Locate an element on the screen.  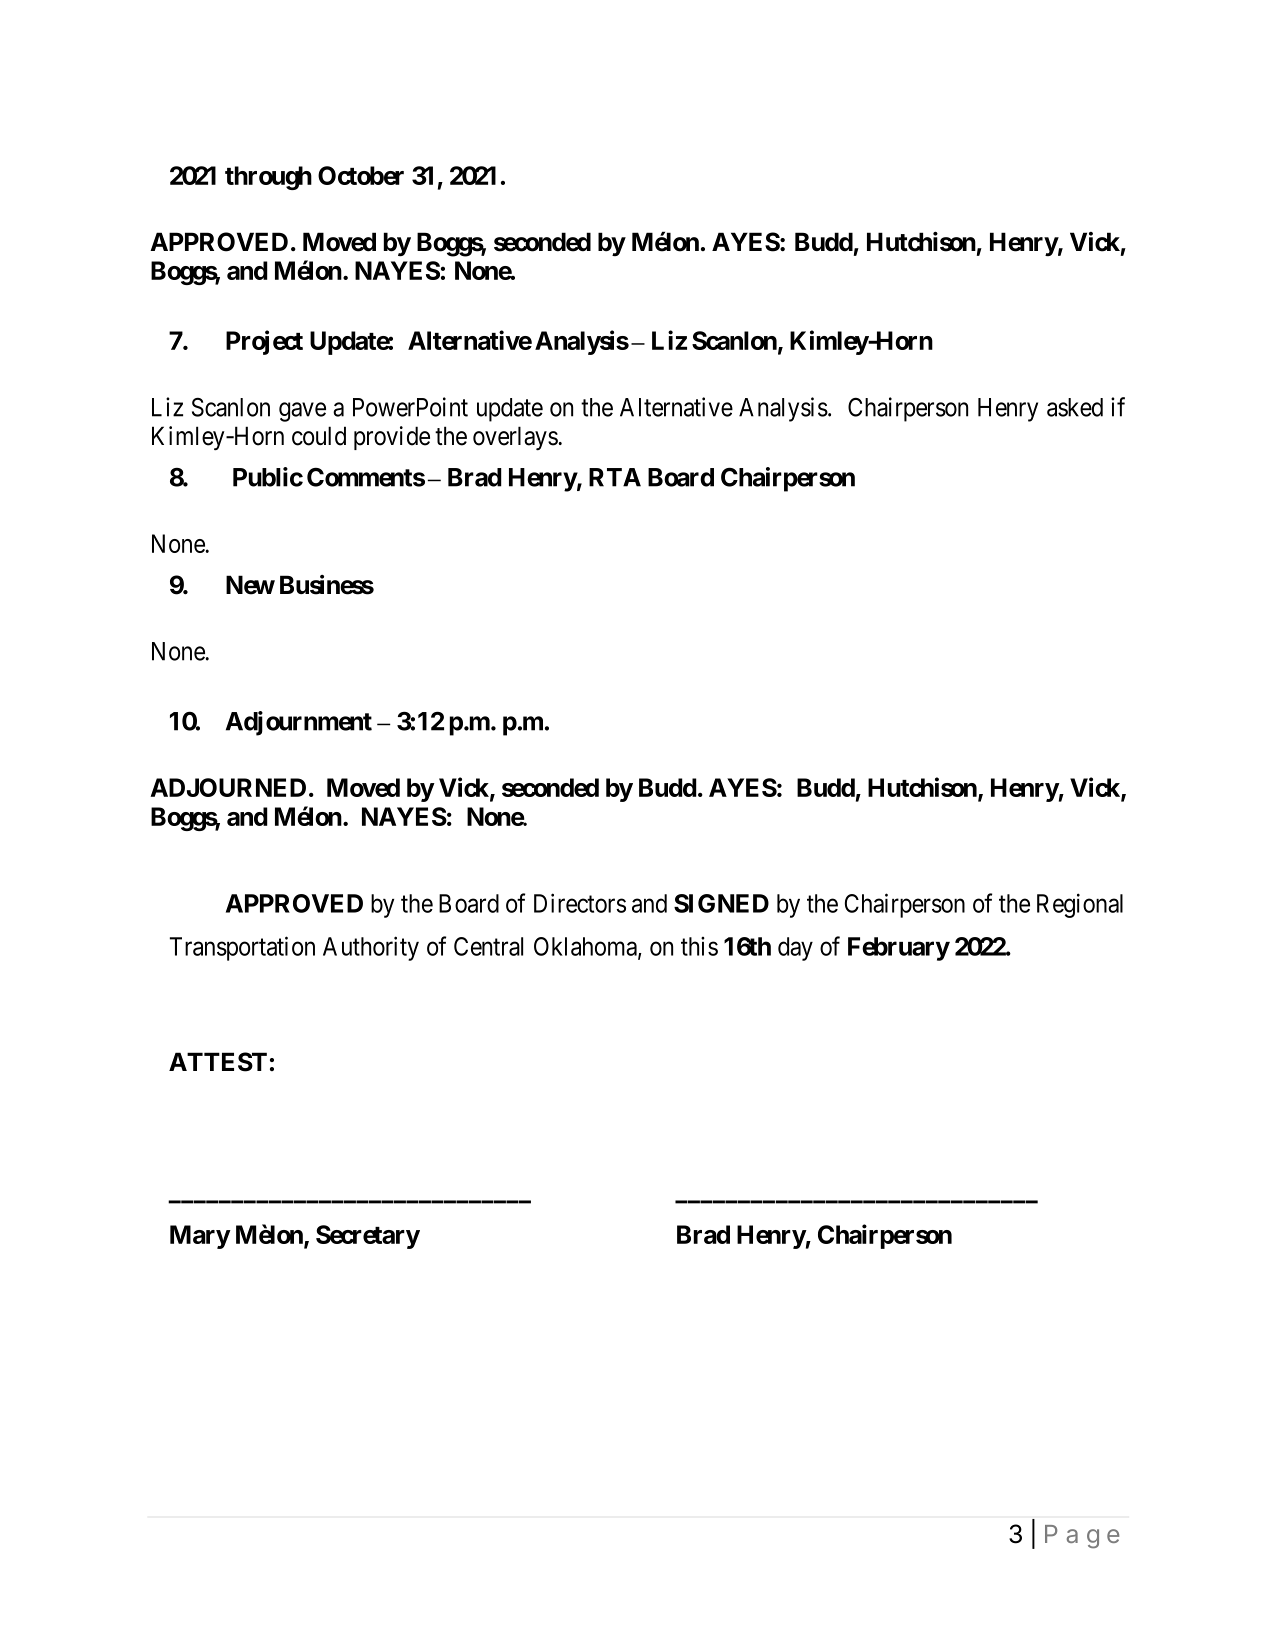
provide is located at coordinates (392, 438).
